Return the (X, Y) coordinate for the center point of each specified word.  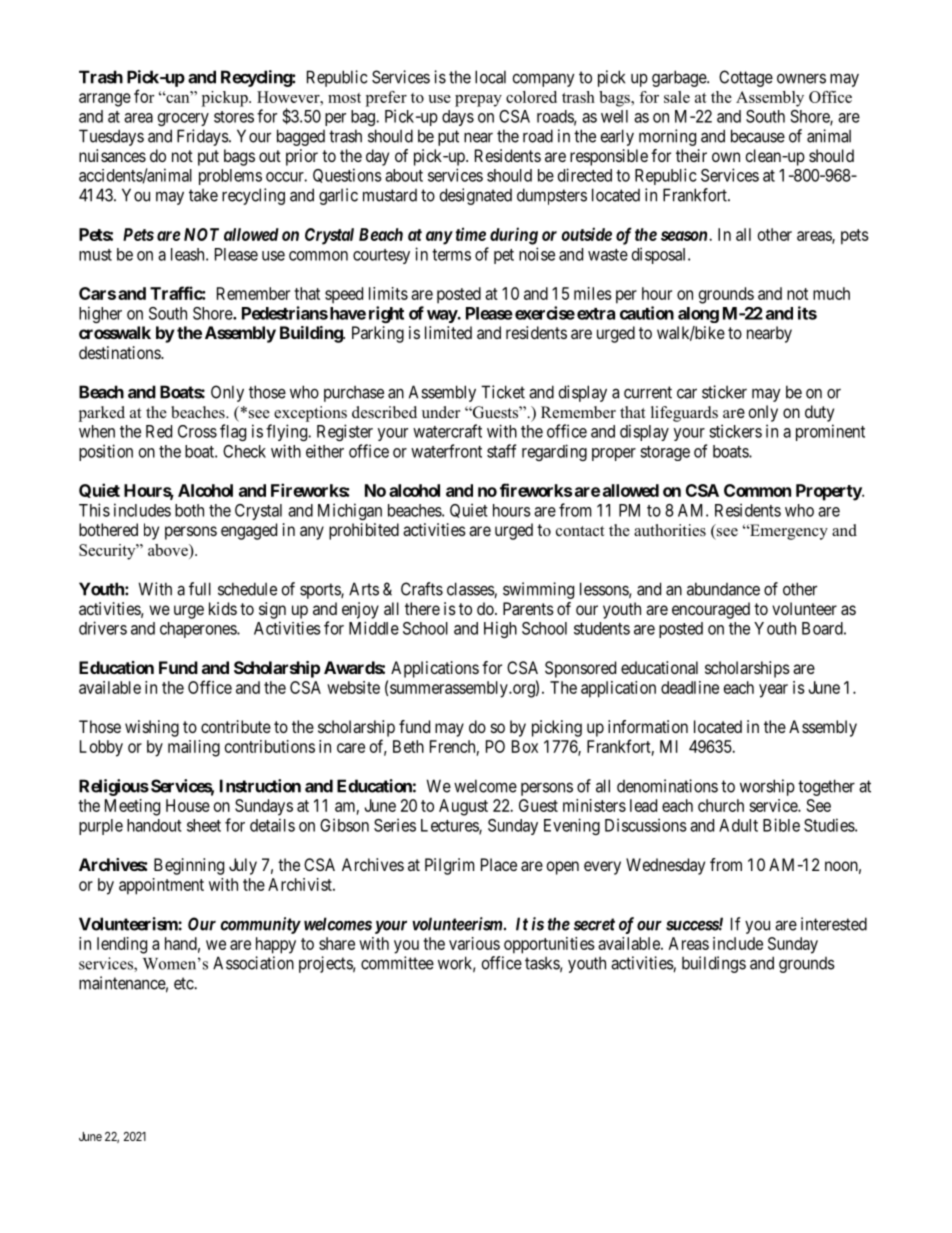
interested (834, 924)
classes (471, 590)
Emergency (788, 532)
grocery (183, 119)
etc (184, 983)
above (169, 551)
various (474, 943)
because (758, 136)
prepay (478, 101)
